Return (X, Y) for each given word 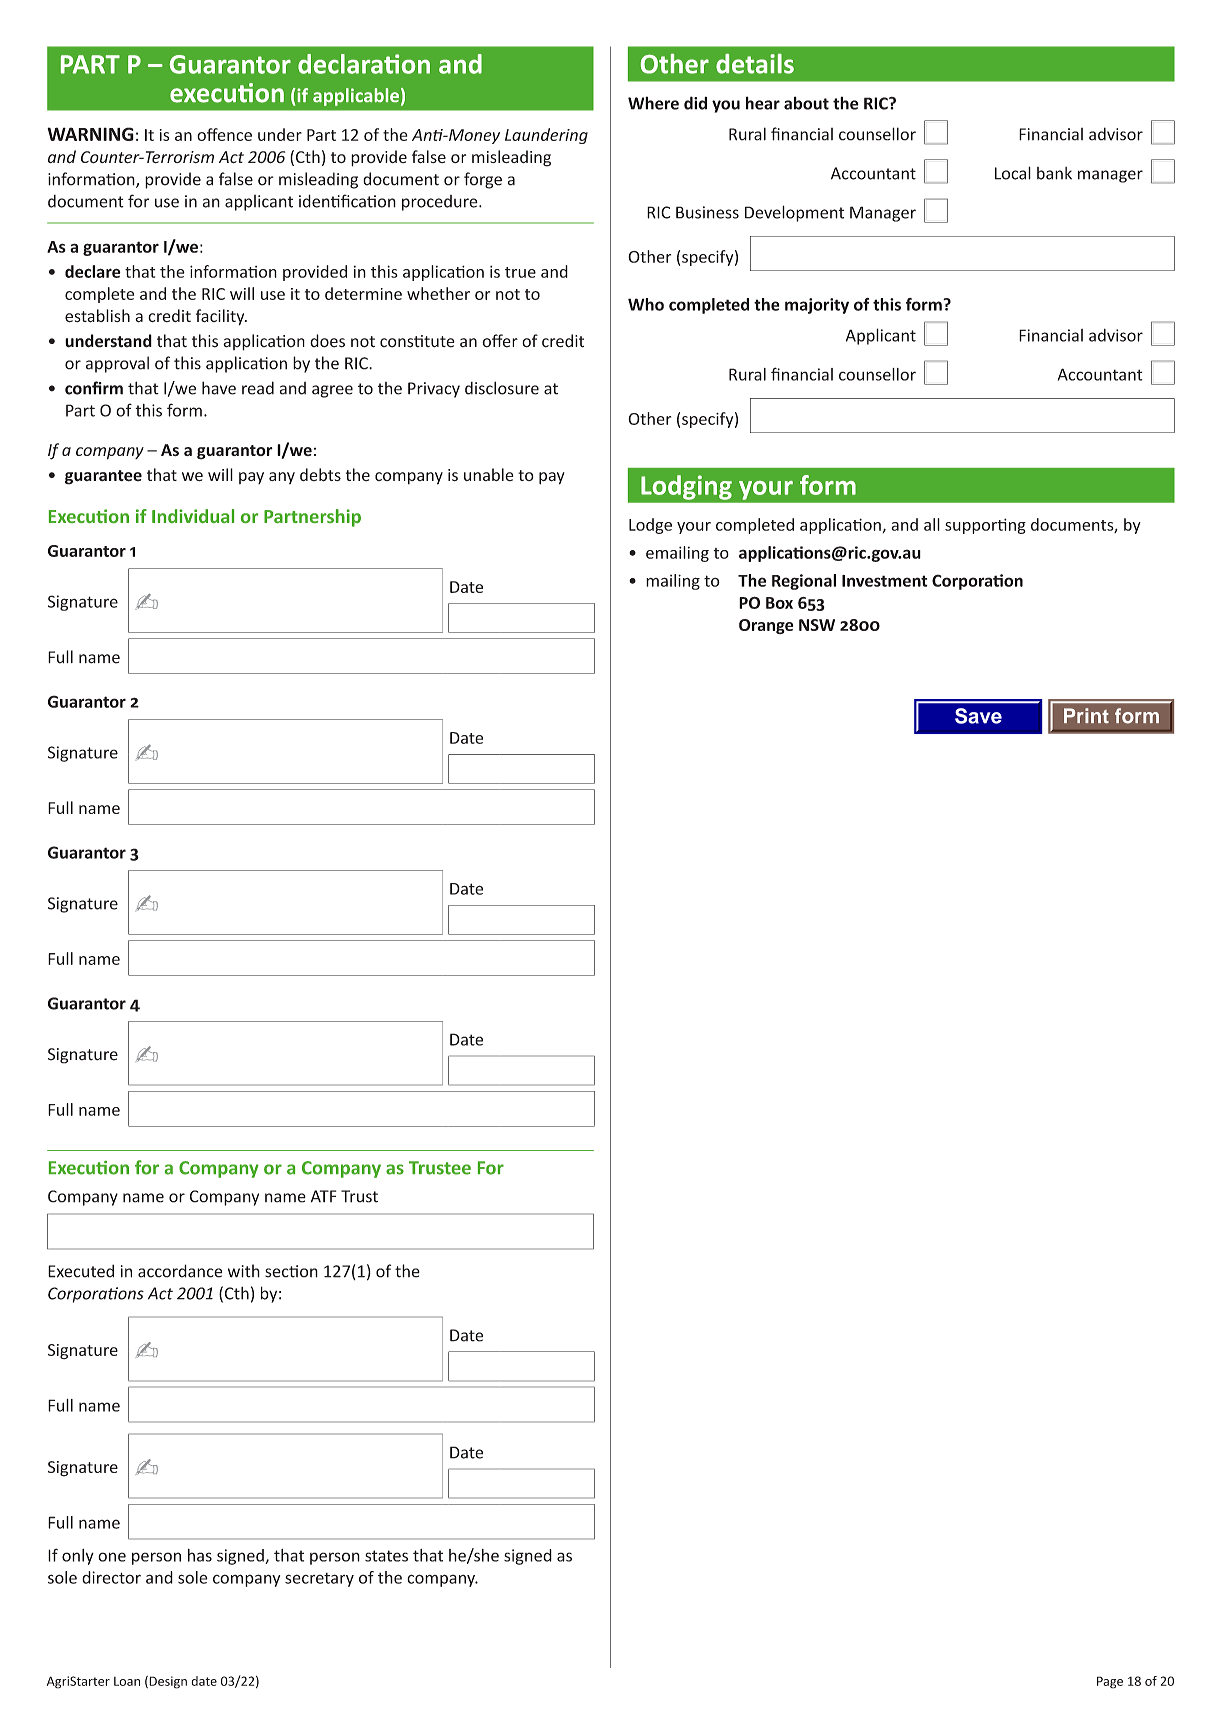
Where (653, 103)
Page (1110, 1682)
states (386, 1556)
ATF (323, 1196)
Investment (885, 581)
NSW (817, 625)
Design (167, 1682)
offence (224, 134)
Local (1013, 173)
